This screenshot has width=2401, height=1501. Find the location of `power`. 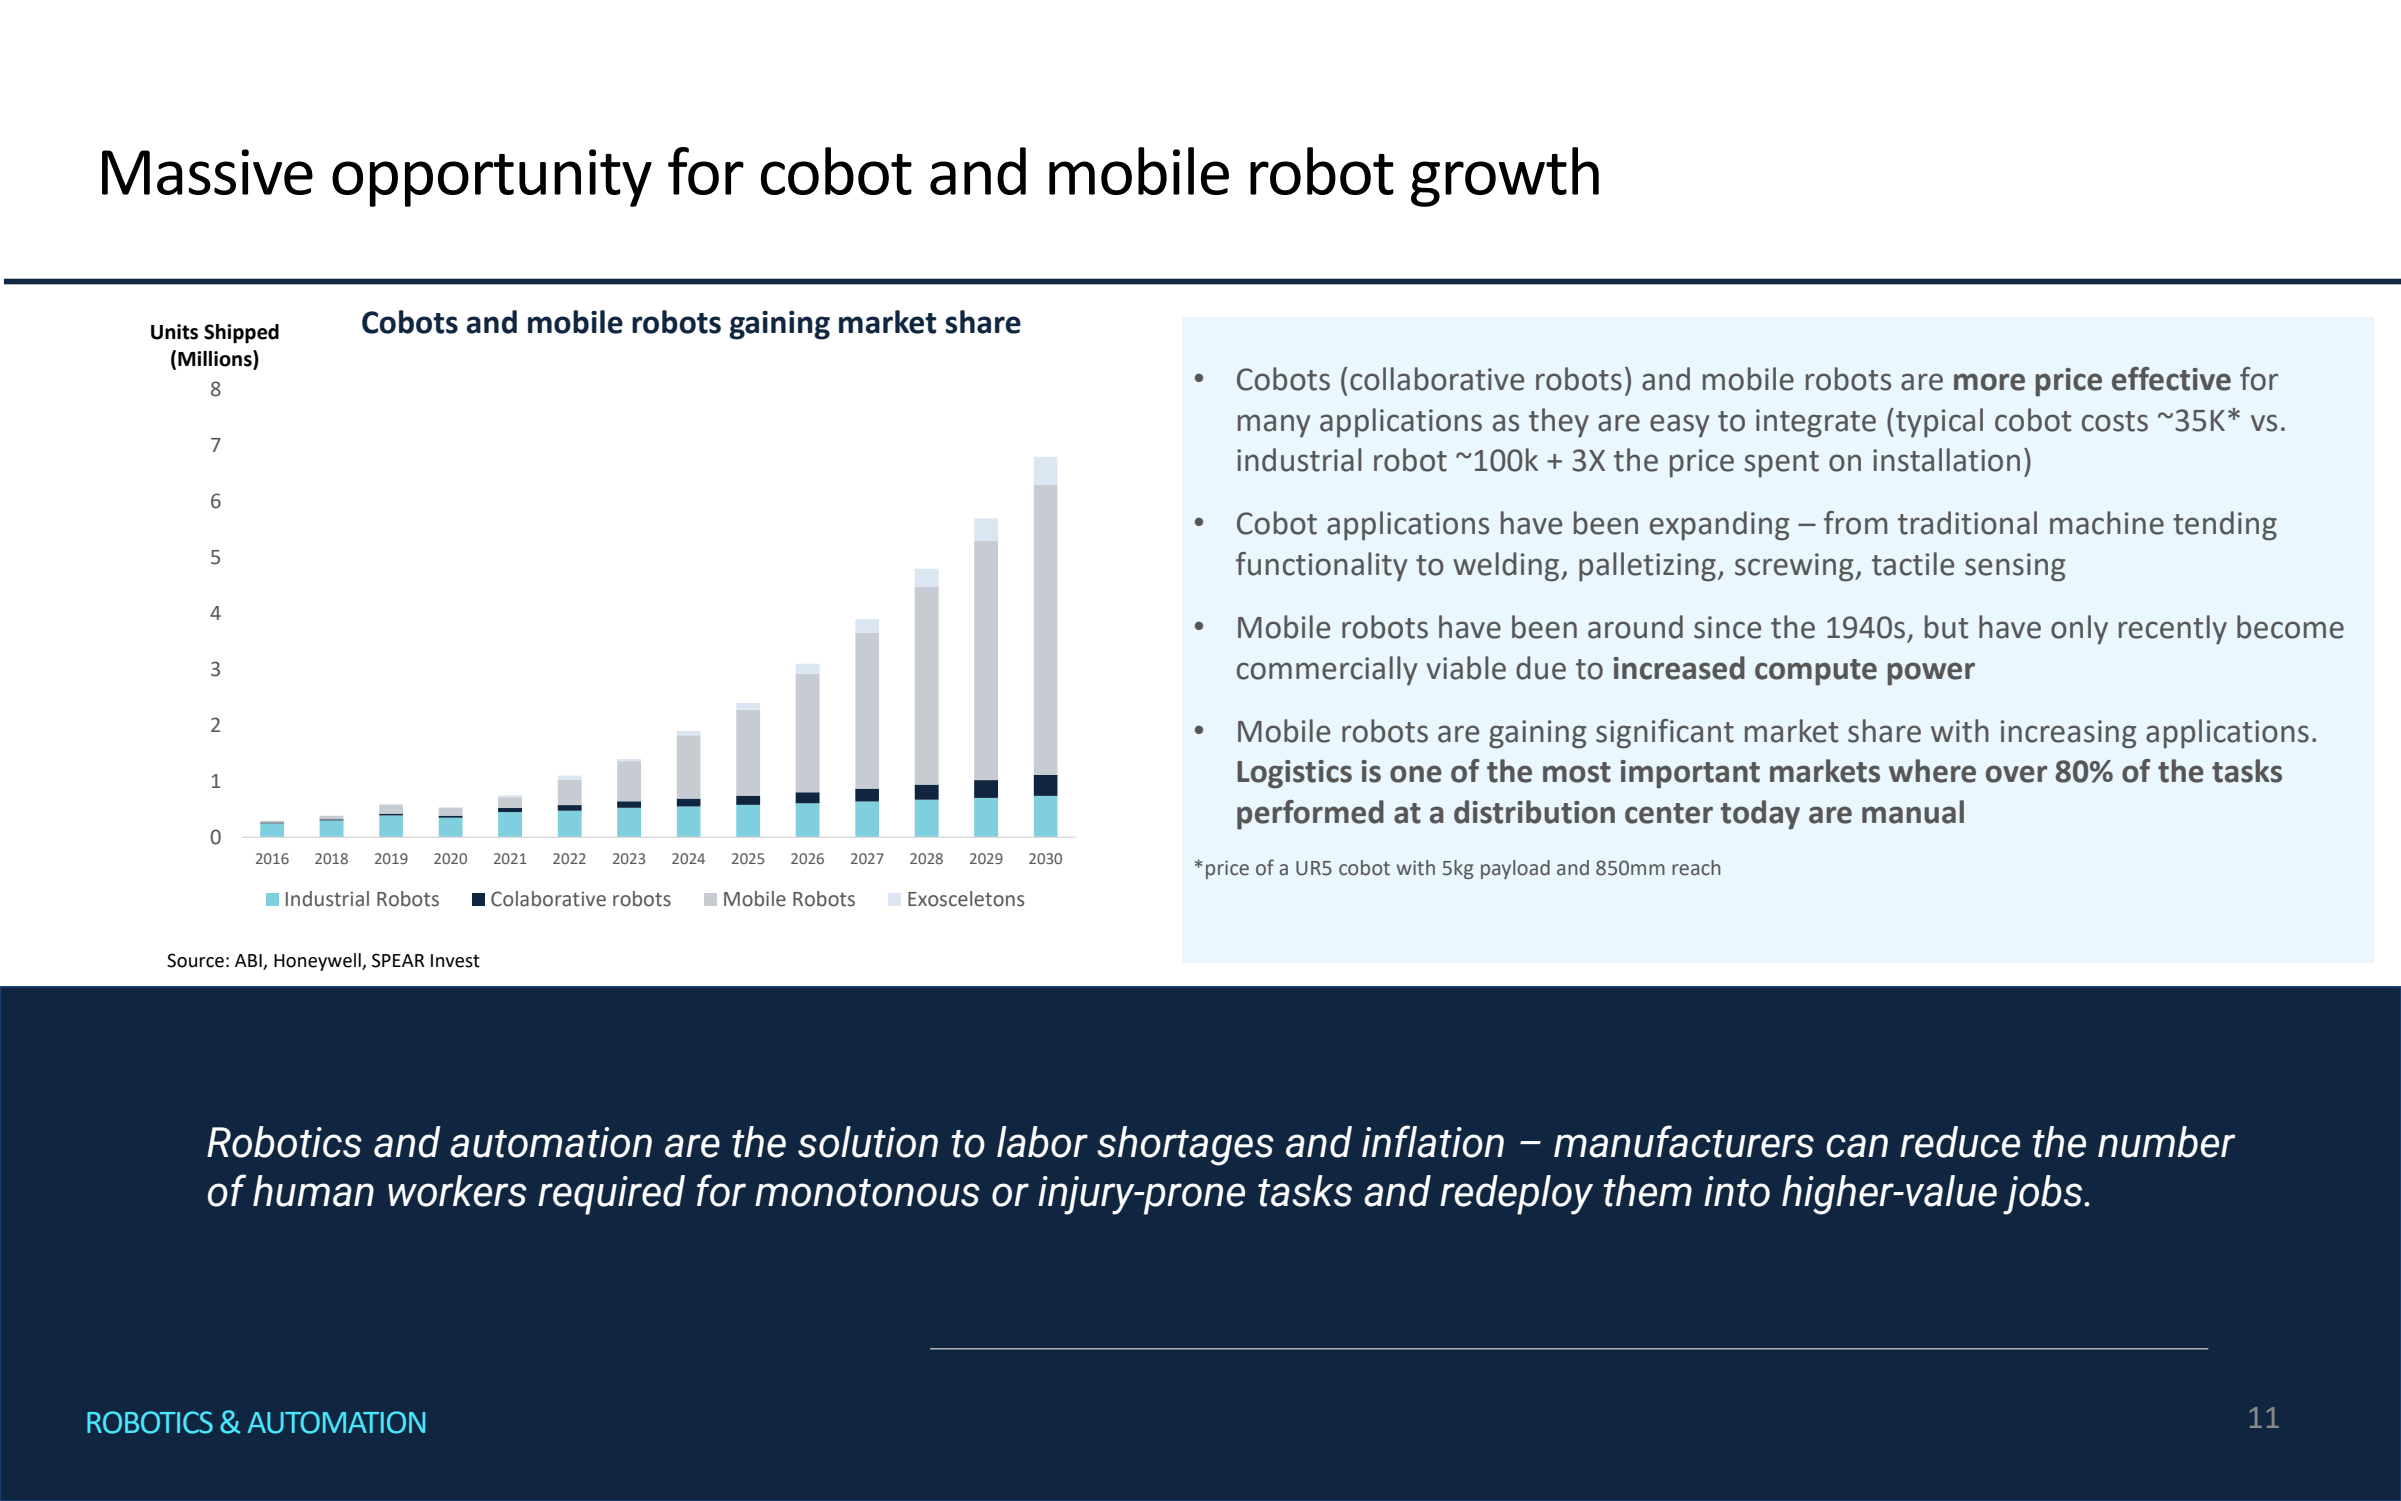

power is located at coordinates (1931, 674).
